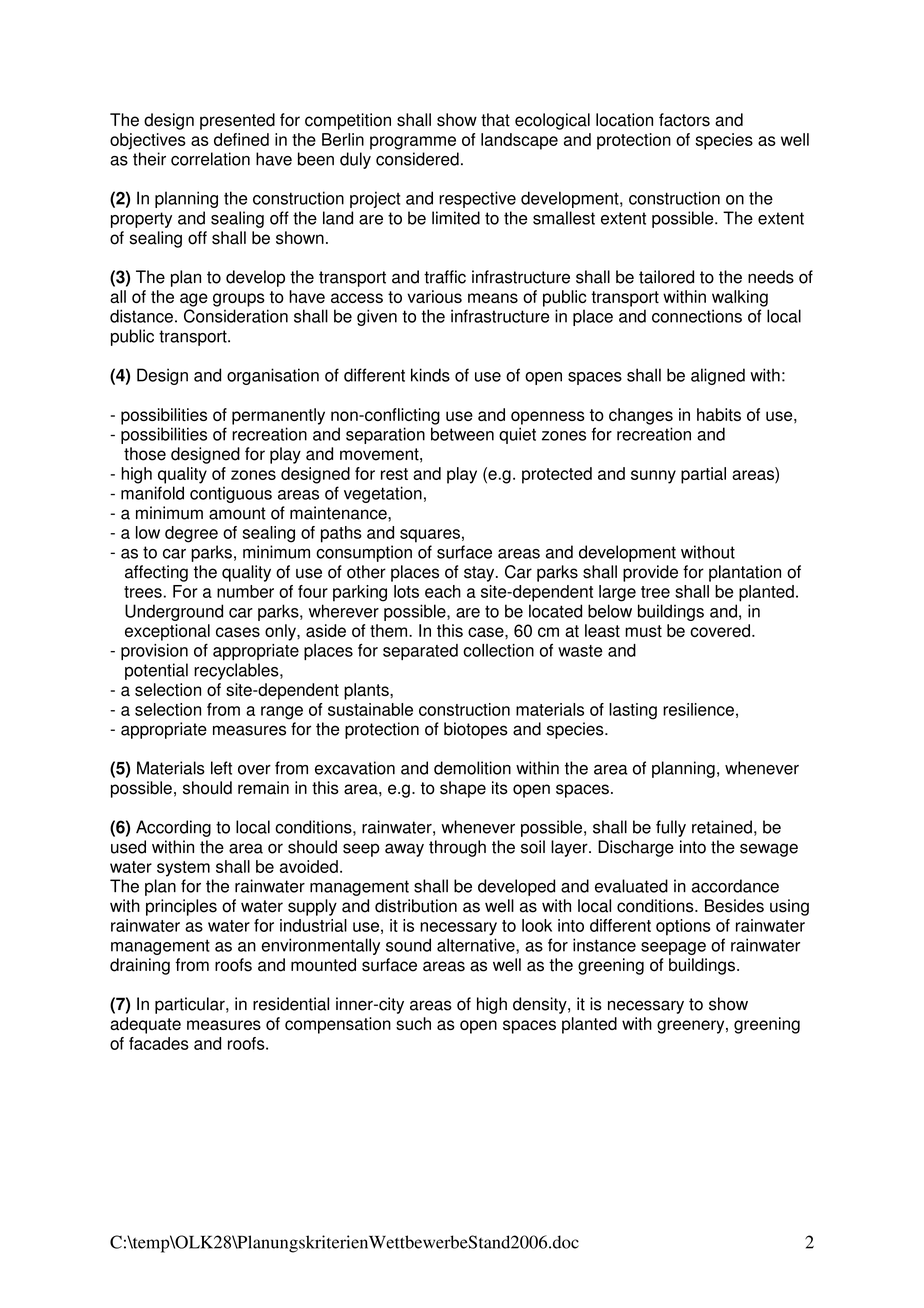  What do you see at coordinates (210, 159) in the image?
I see `correlation` at bounding box center [210, 159].
